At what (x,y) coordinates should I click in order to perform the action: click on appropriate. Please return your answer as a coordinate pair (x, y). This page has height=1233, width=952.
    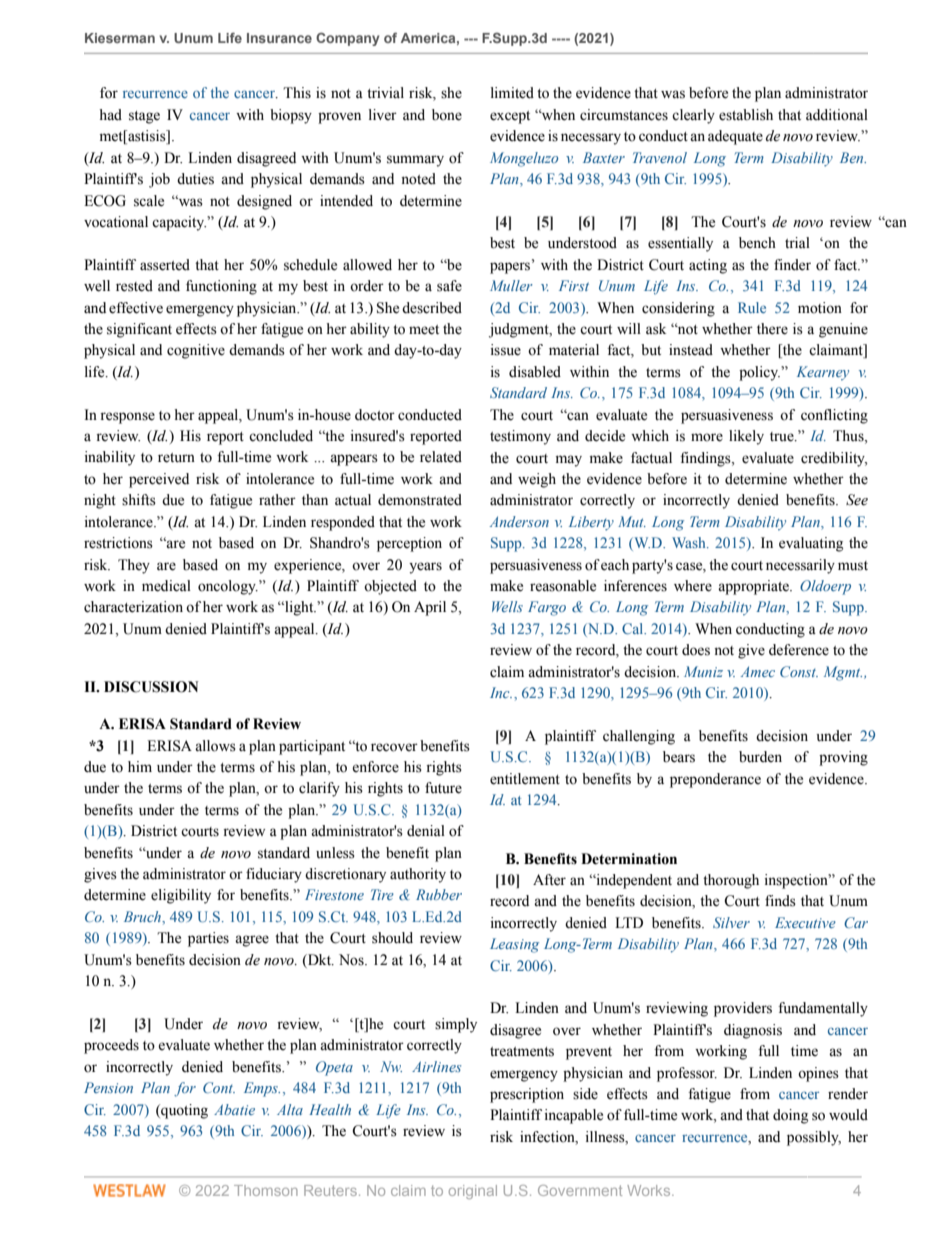
    Looking at the image, I should click on (754, 587).
